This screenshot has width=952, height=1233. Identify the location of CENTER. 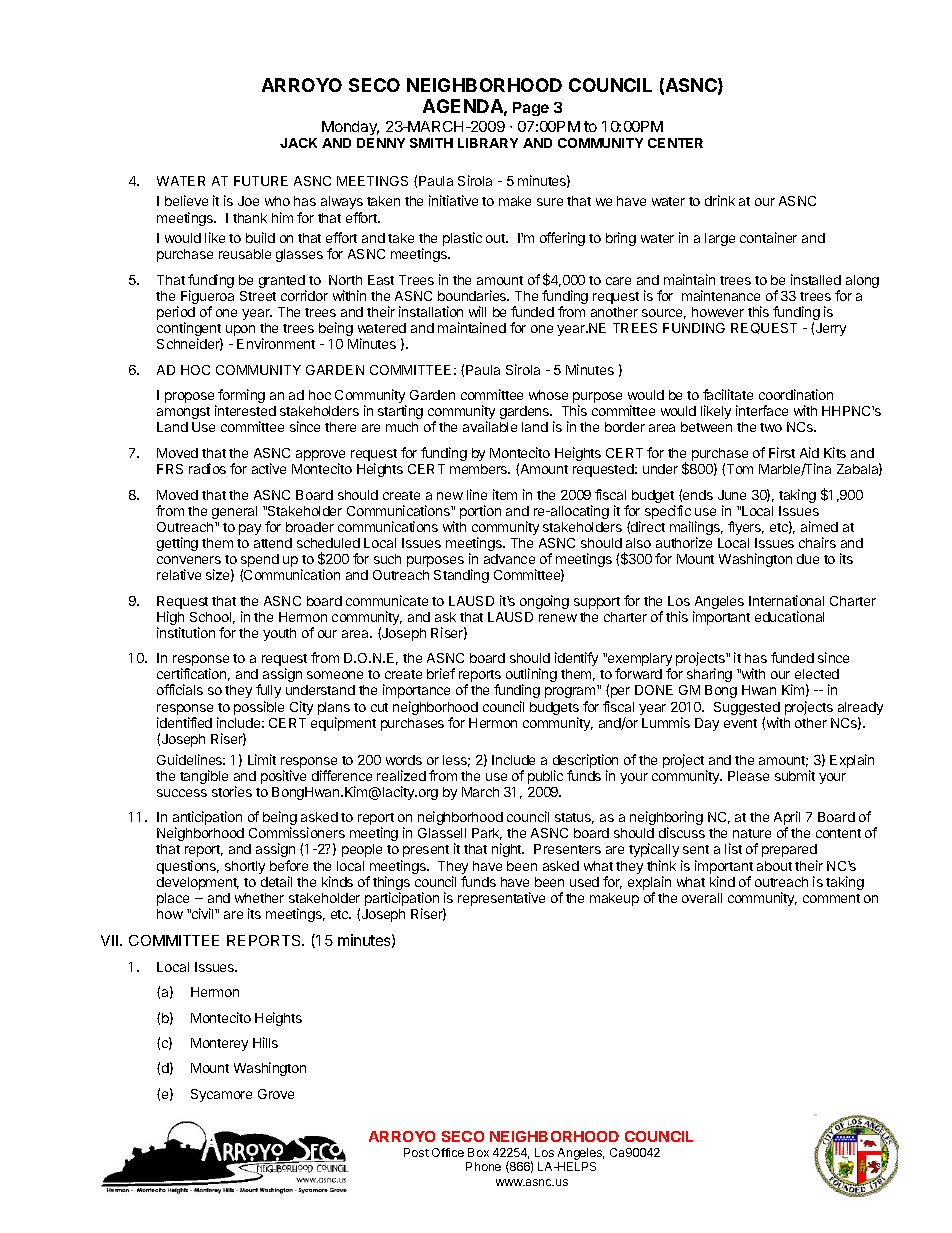
(675, 143).
